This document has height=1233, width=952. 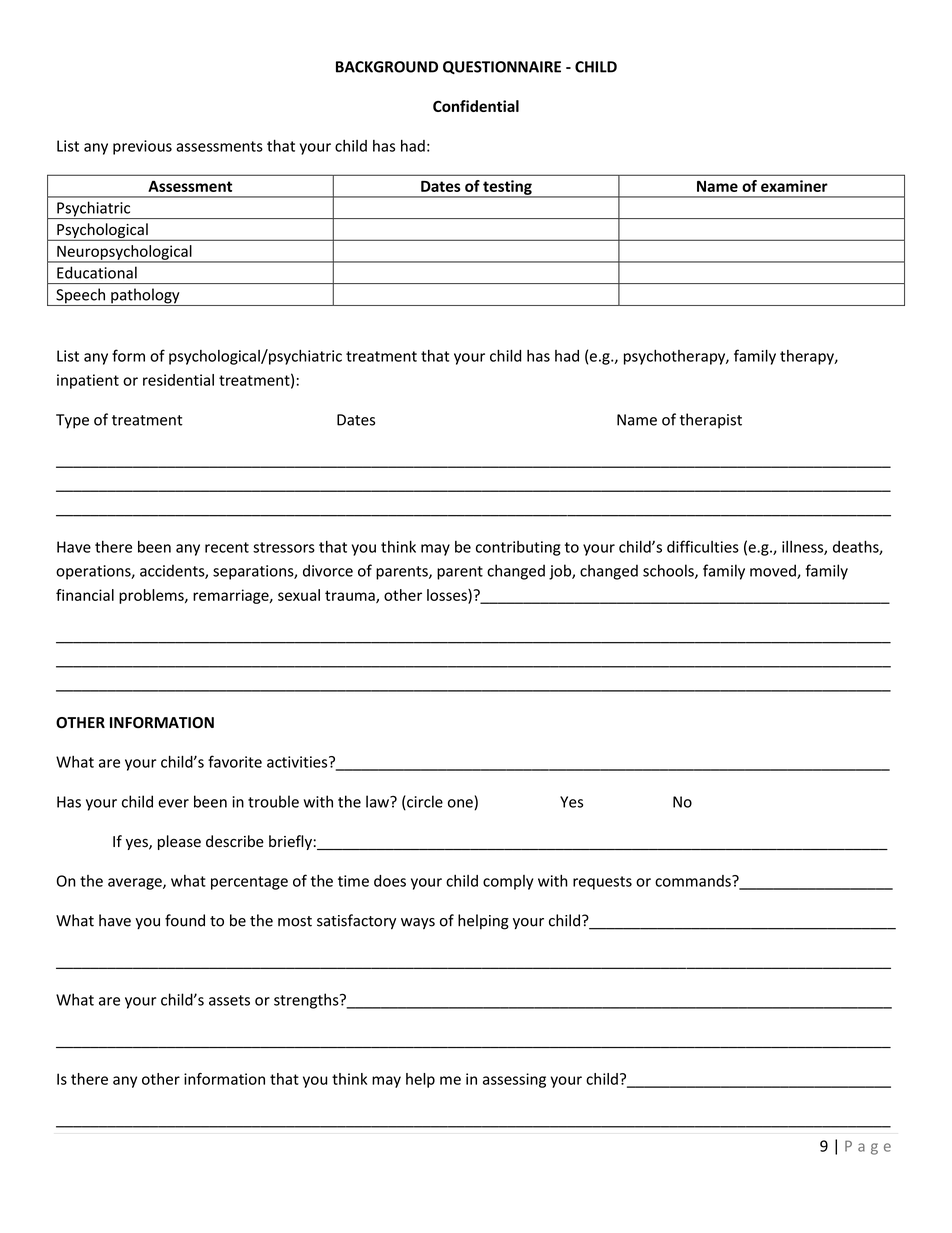 I want to click on Confidential, so click(x=476, y=106).
